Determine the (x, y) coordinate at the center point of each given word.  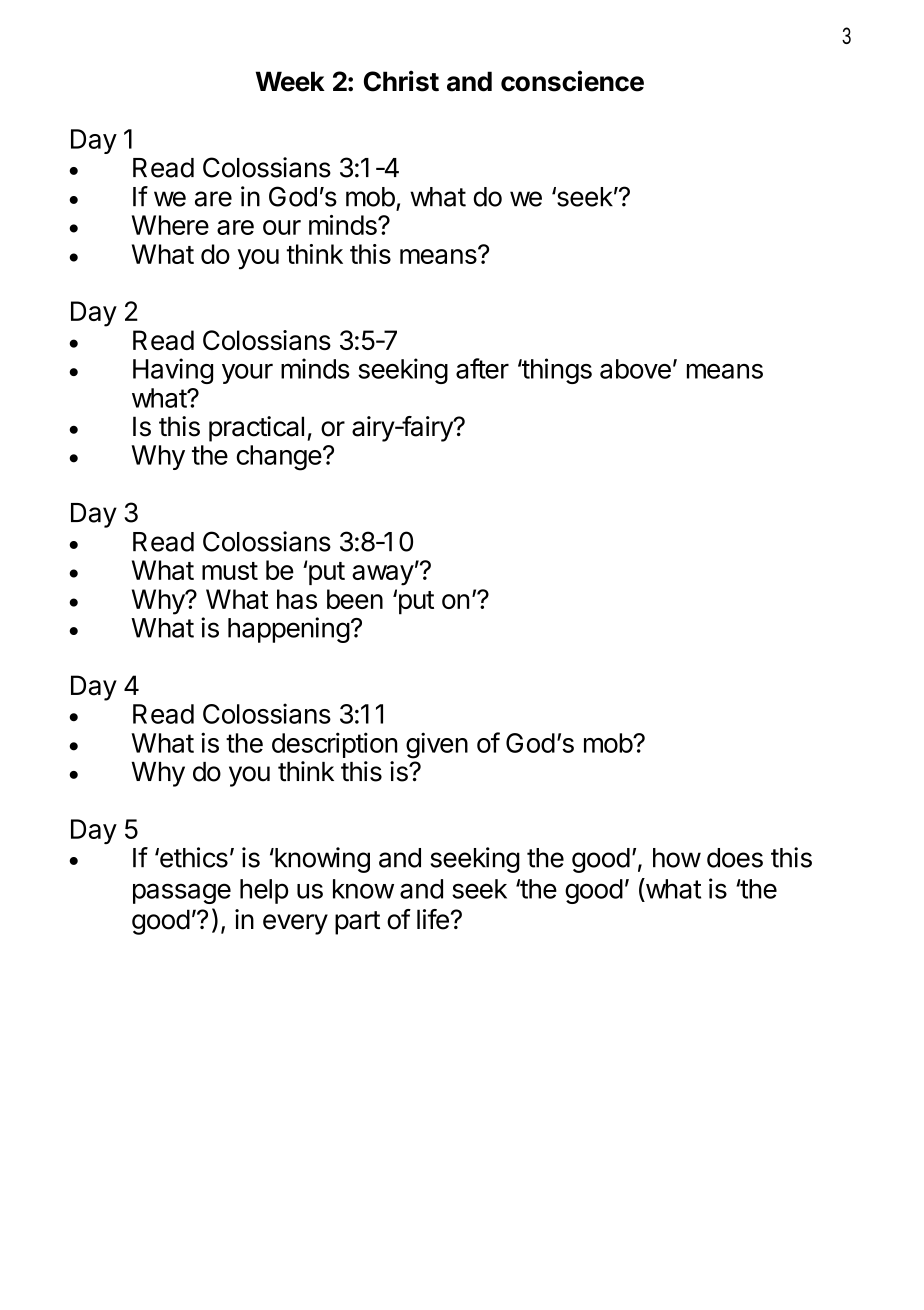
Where (170, 225)
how (677, 858)
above (635, 369)
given (437, 745)
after (482, 368)
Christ (401, 81)
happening (289, 630)
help (264, 891)
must (230, 571)
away (383, 575)
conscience (572, 81)
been (355, 599)
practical (256, 429)
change (279, 458)
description (334, 745)
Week (290, 81)
